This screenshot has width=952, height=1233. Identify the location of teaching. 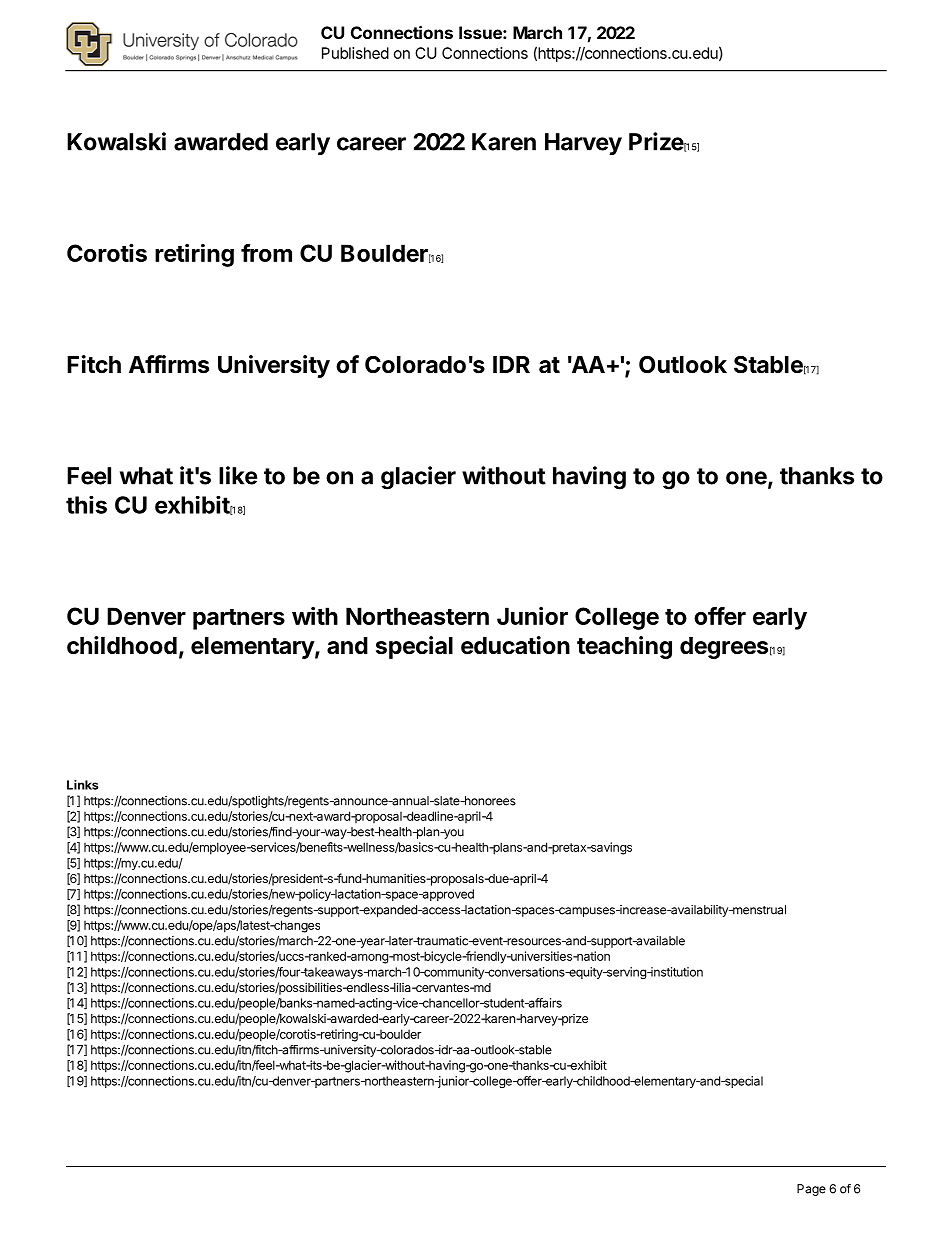
(624, 647).
